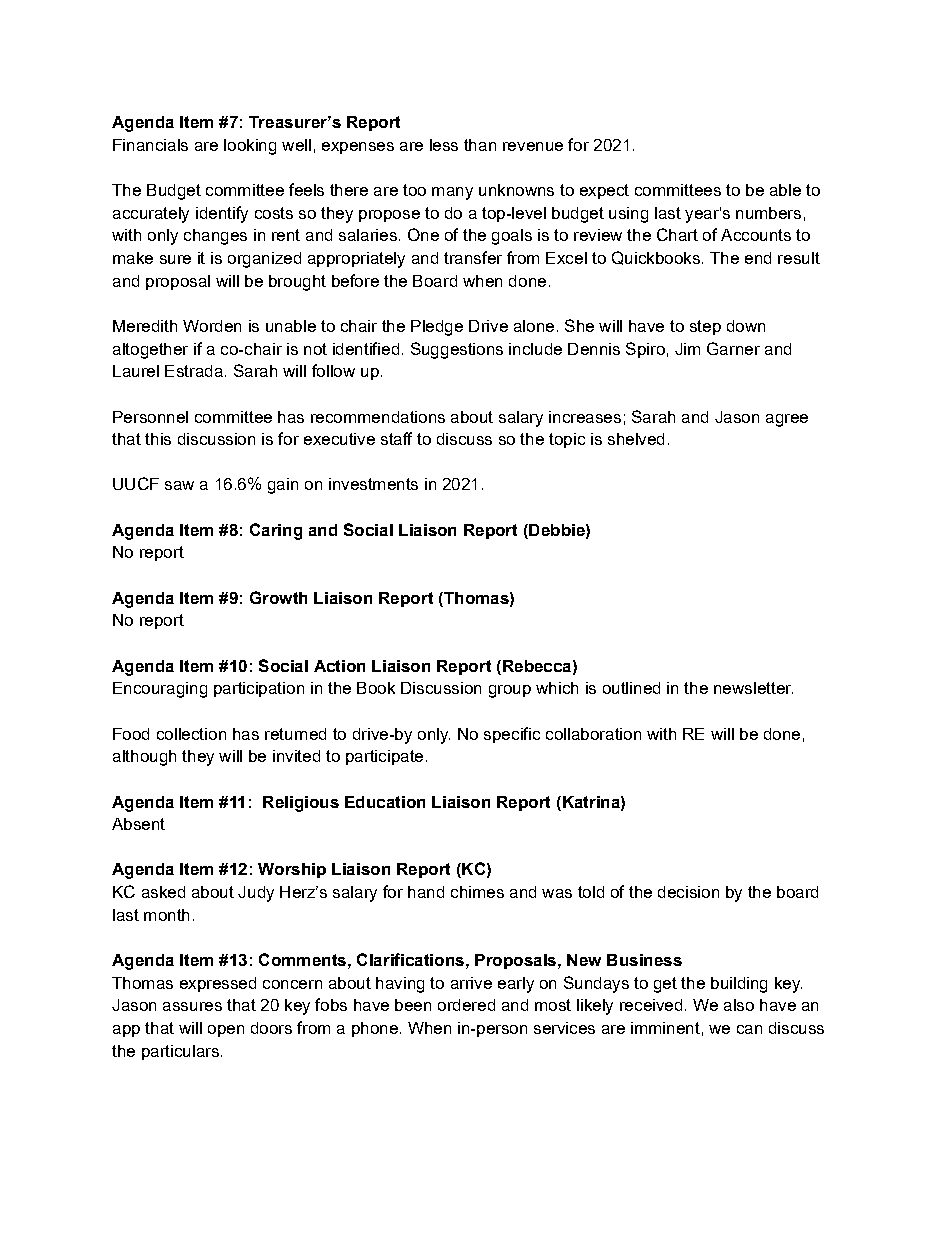 The image size is (952, 1233). Describe the element at coordinates (733, 348) in the screenshot. I see `Garner` at that location.
